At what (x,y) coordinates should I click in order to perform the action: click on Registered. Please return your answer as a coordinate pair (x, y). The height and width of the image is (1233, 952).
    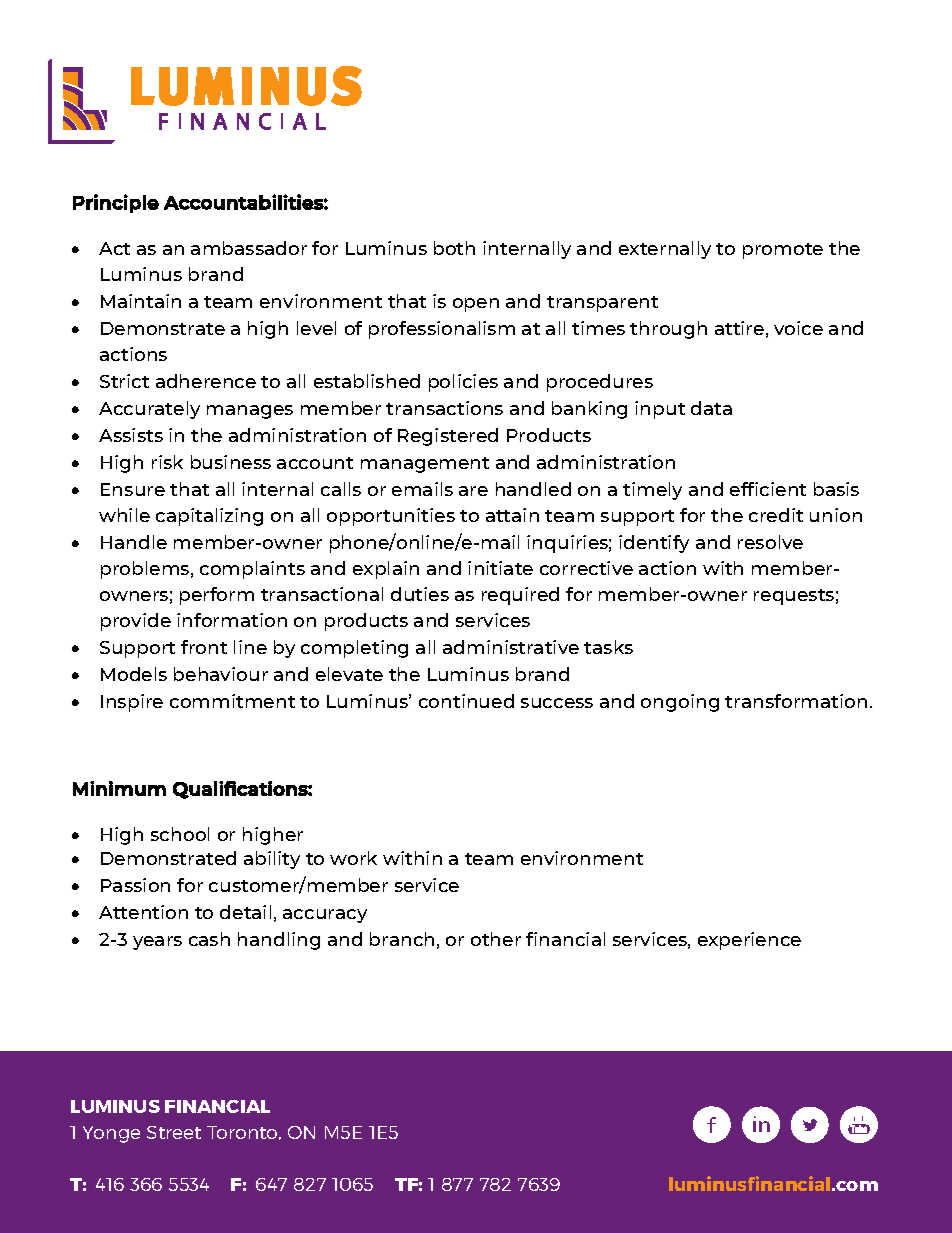
    Looking at the image, I should click on (448, 437).
